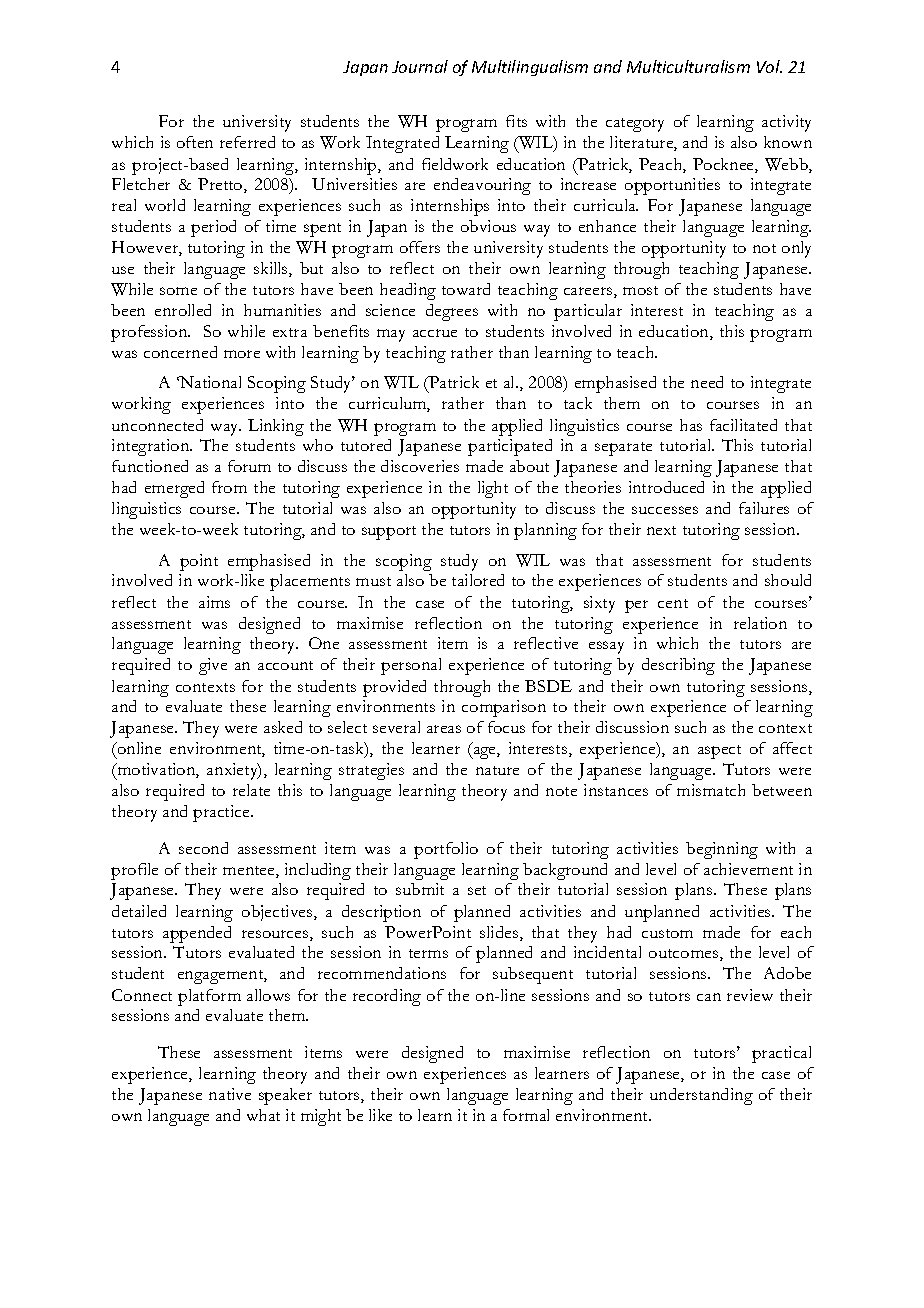 Image resolution: width=924 pixels, height=1308 pixels. Describe the element at coordinates (672, 186) in the screenshot. I see `opportunities` at that location.
